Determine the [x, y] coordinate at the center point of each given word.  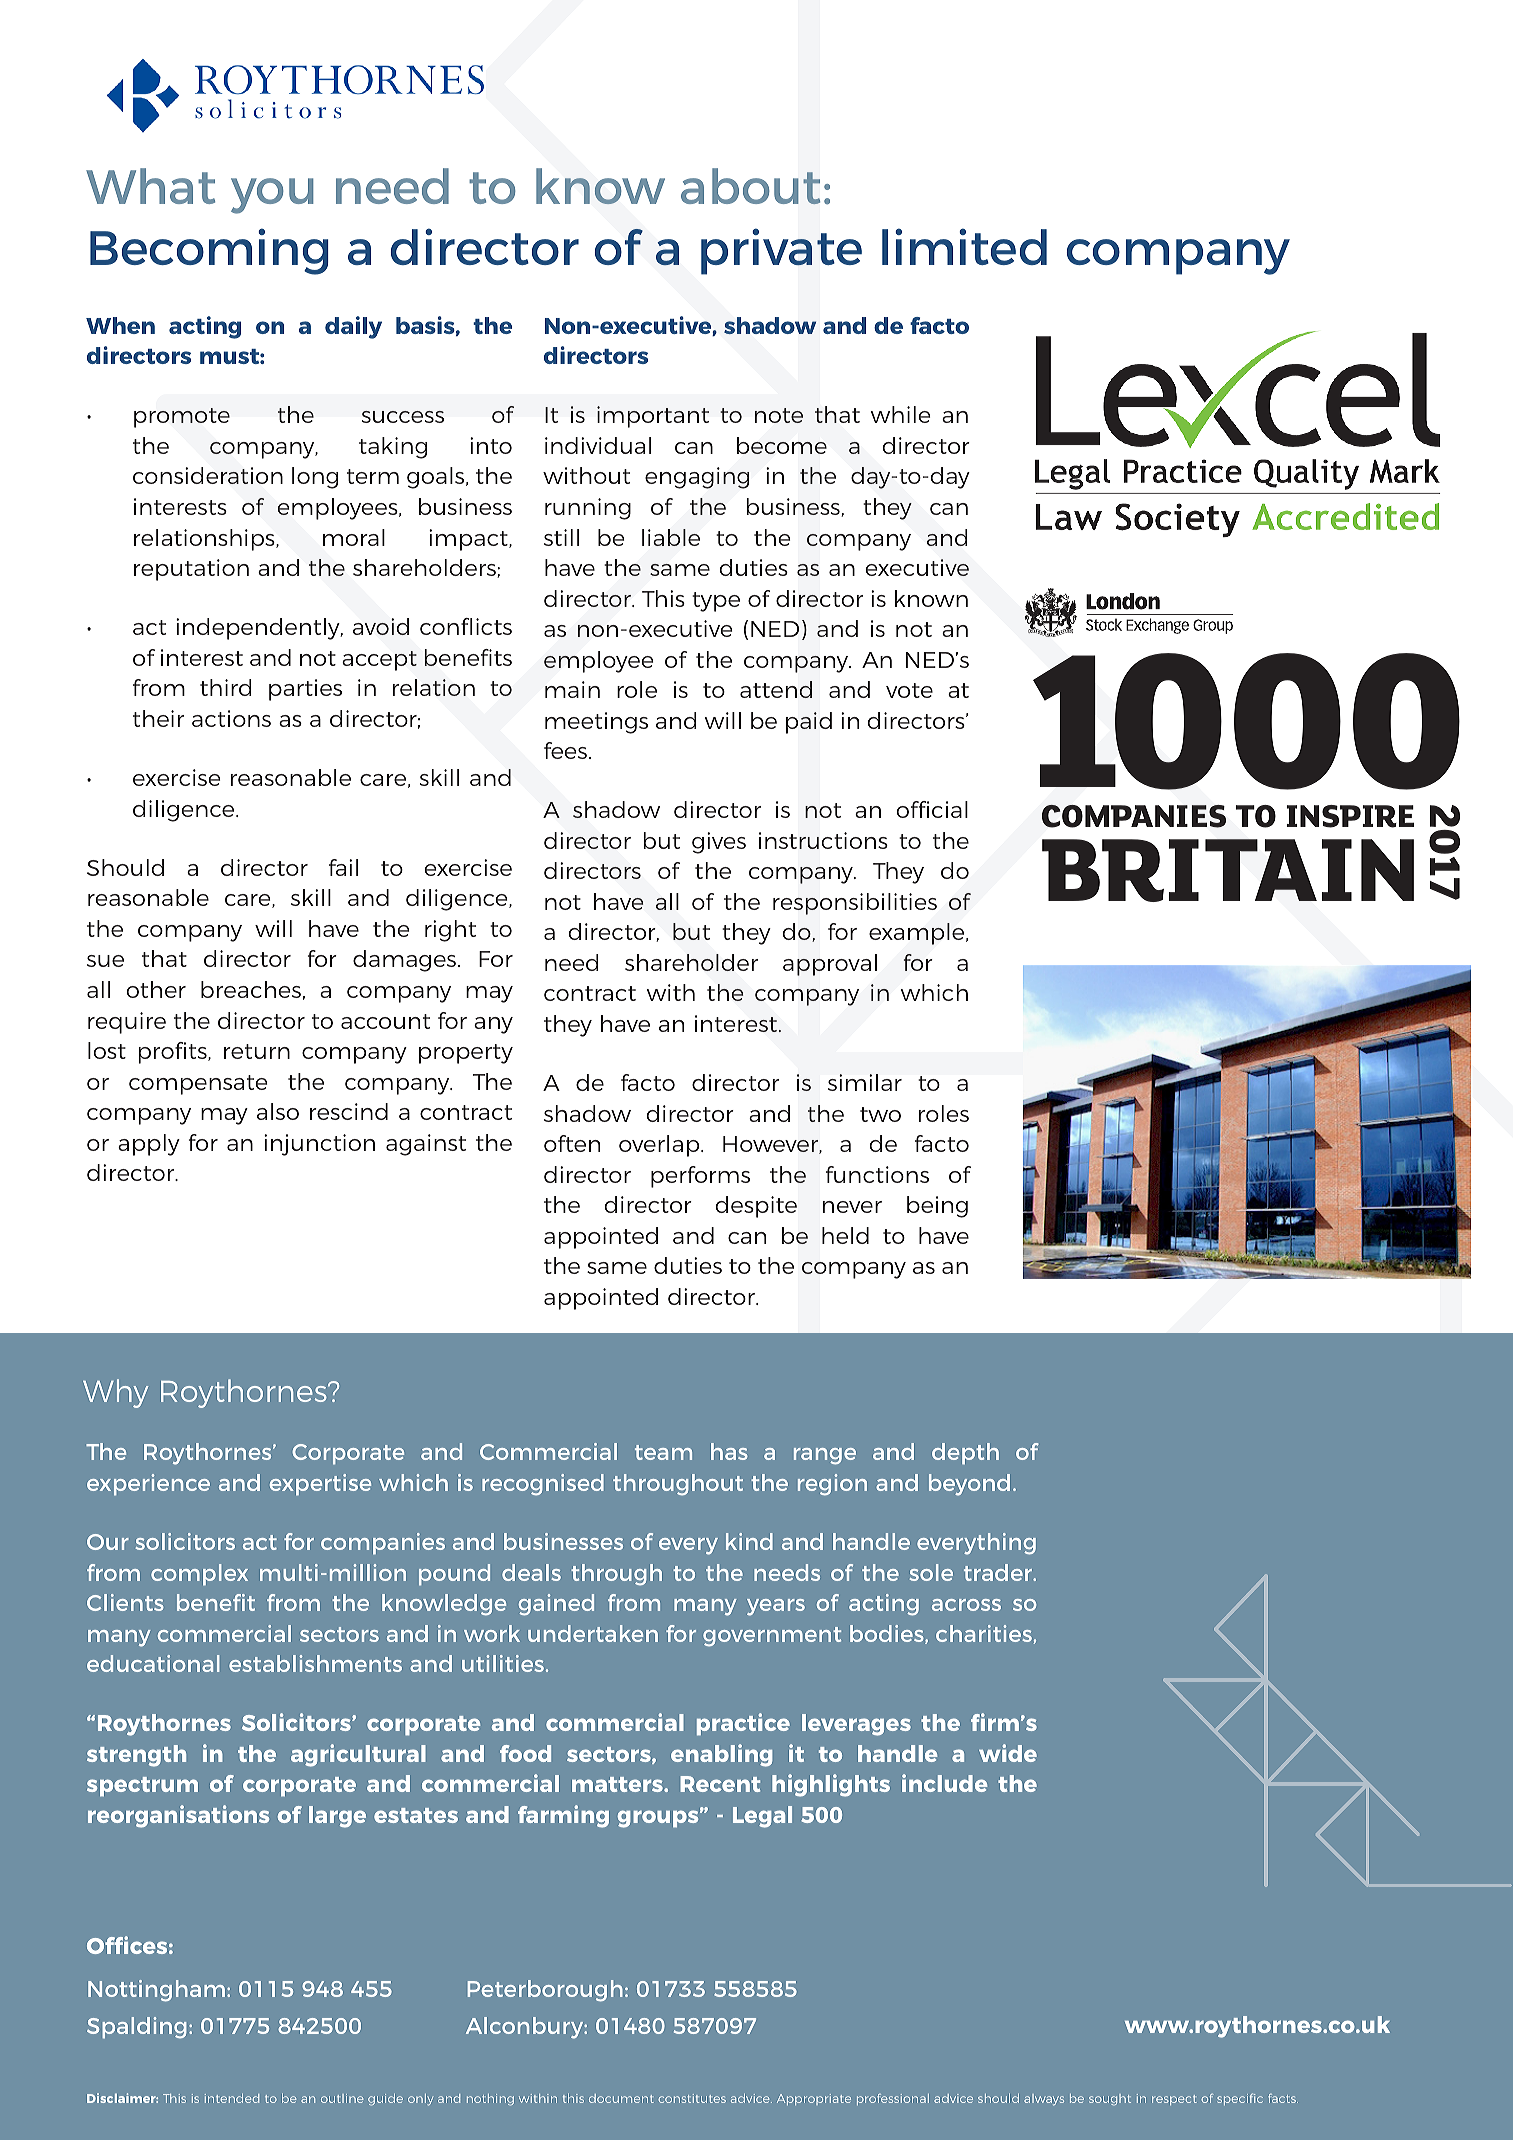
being [937, 1207]
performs [700, 1177]
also [278, 1111]
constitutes [692, 2098]
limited [964, 246]
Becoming [209, 251]
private [781, 251]
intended [232, 2098]
